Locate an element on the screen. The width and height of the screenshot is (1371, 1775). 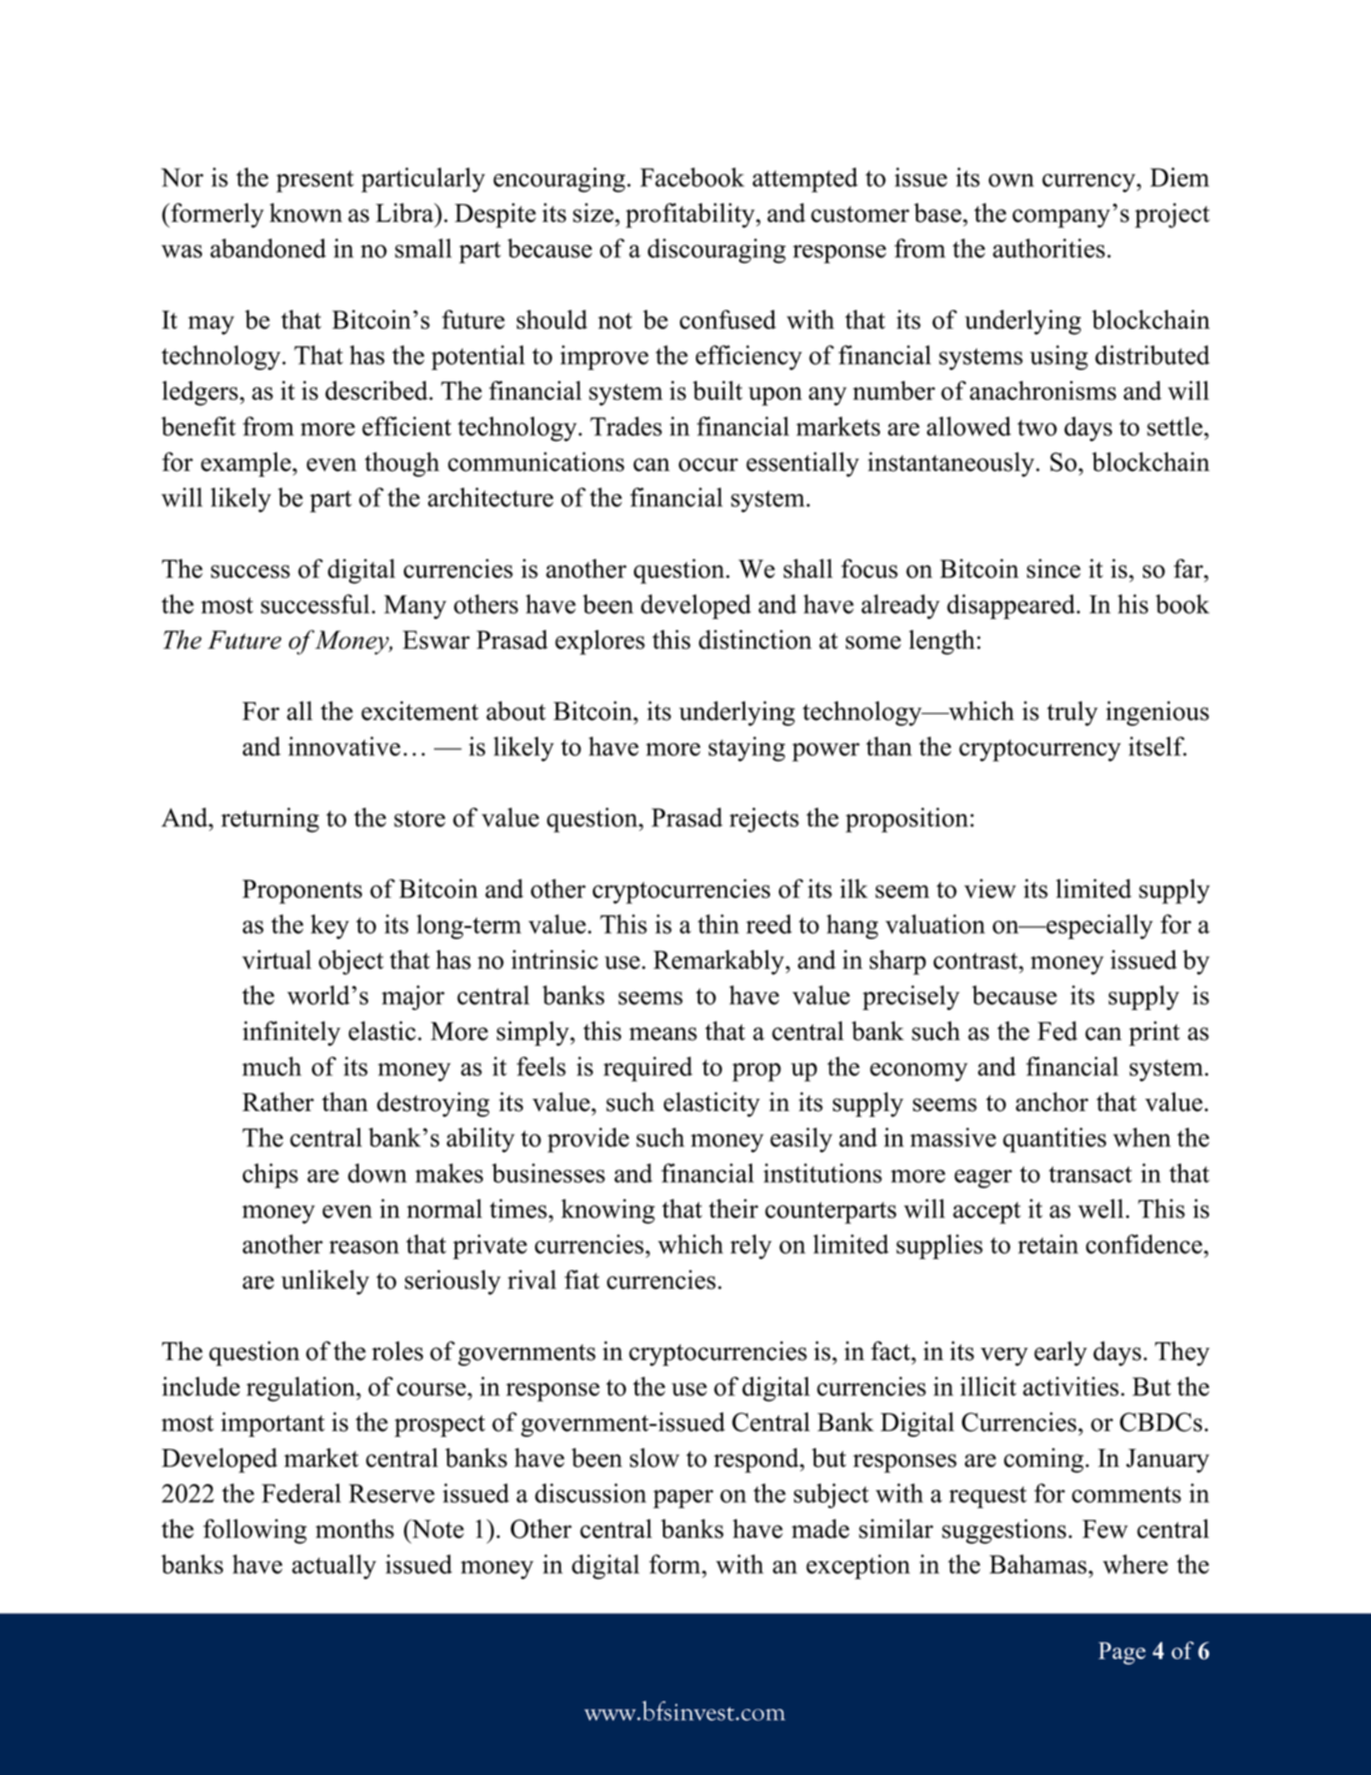
Many is located at coordinates (415, 607).
